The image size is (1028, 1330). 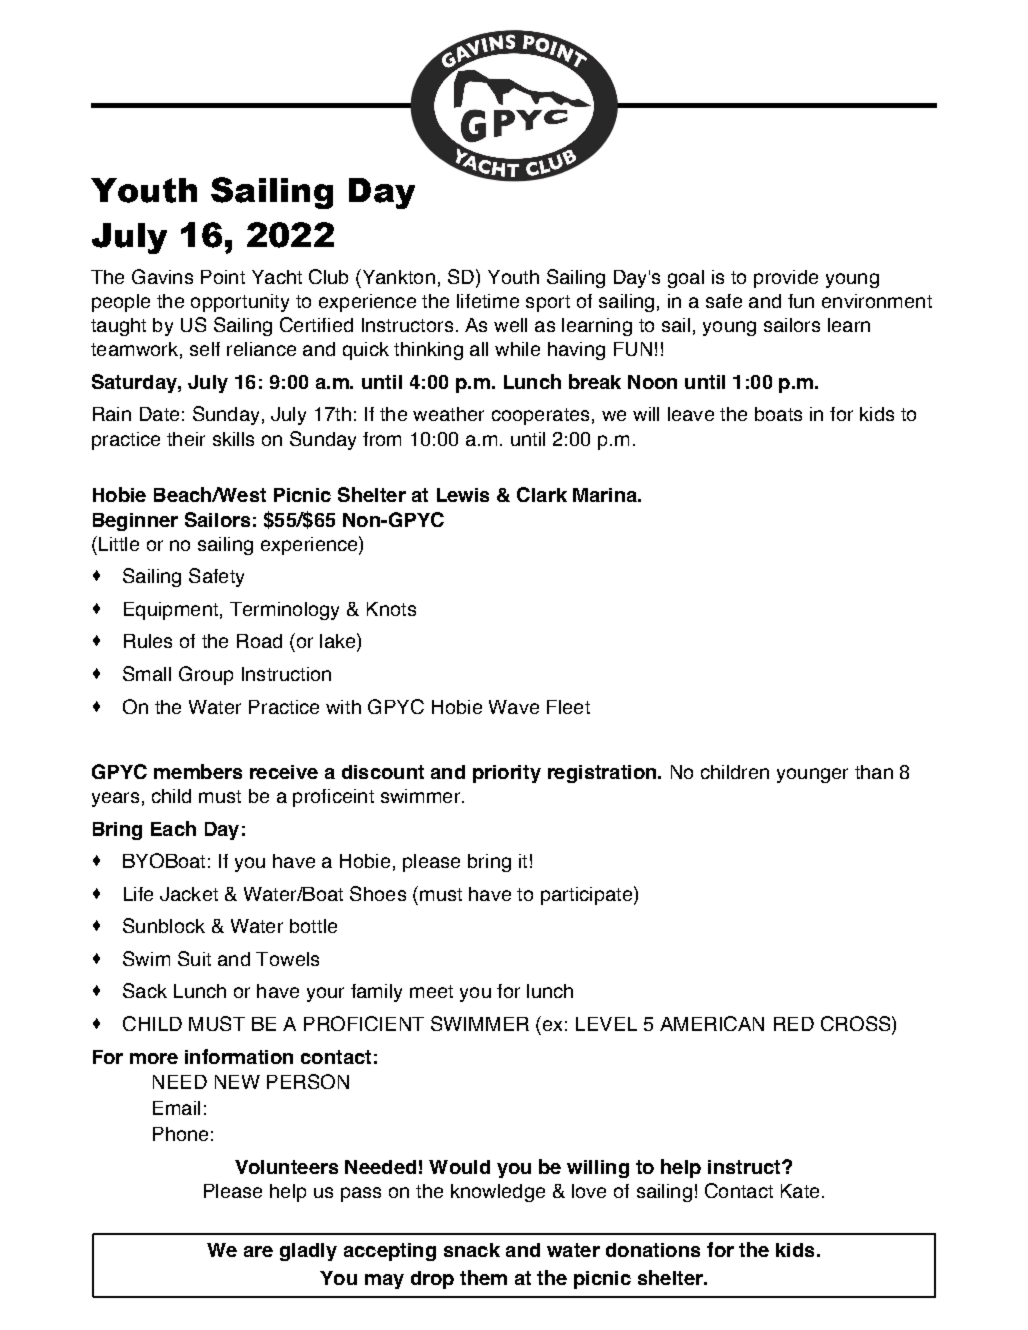 I want to click on well, so click(x=510, y=325).
